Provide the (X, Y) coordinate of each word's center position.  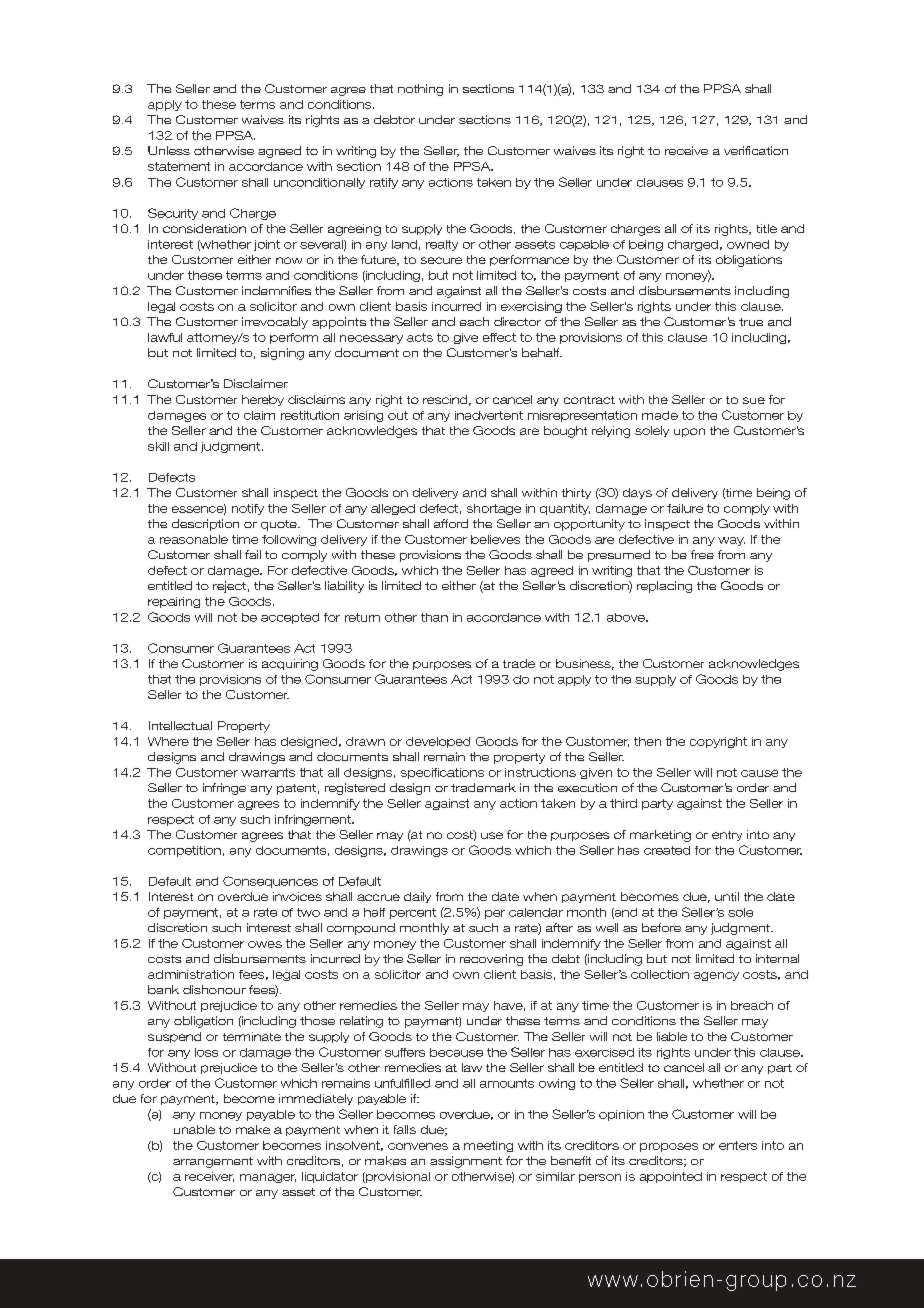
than (434, 617)
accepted (290, 618)
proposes (669, 1147)
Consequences (270, 882)
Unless (169, 150)
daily (417, 897)
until (727, 896)
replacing (664, 587)
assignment (466, 1162)
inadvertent (489, 415)
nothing (420, 90)
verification (756, 150)
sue (754, 400)
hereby (263, 400)
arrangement (213, 1162)
